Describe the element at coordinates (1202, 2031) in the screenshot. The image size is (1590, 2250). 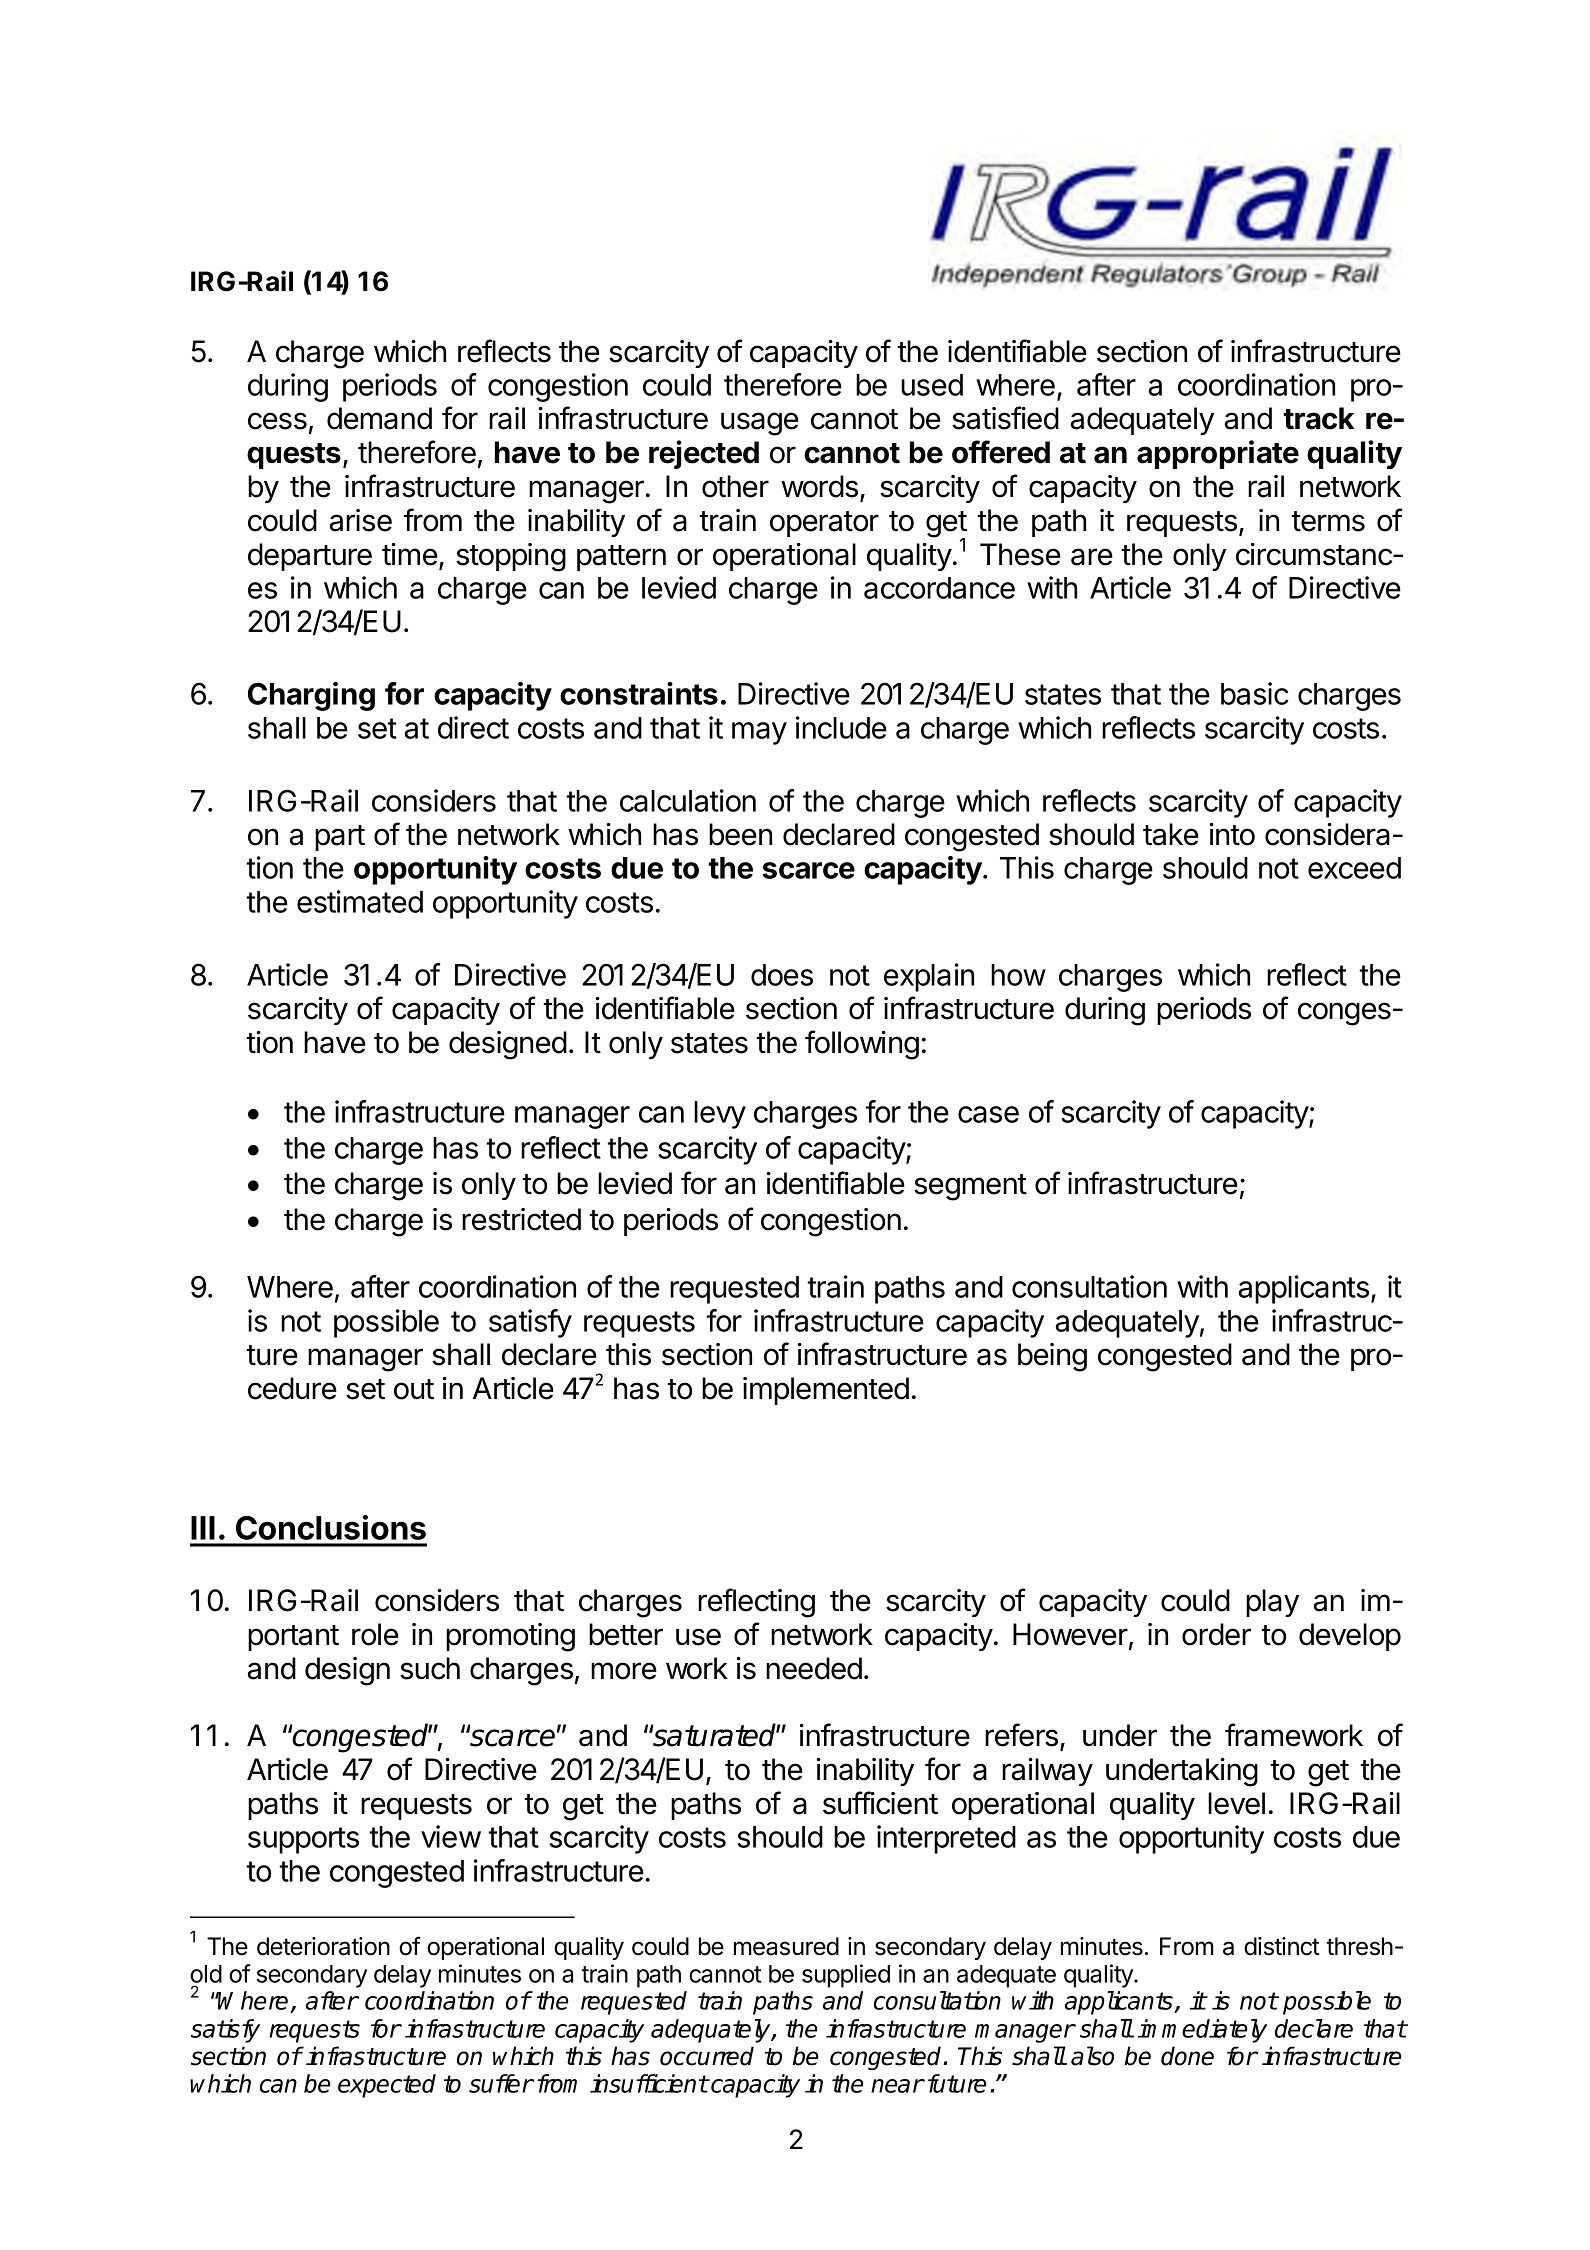
I see `immediately` at that location.
